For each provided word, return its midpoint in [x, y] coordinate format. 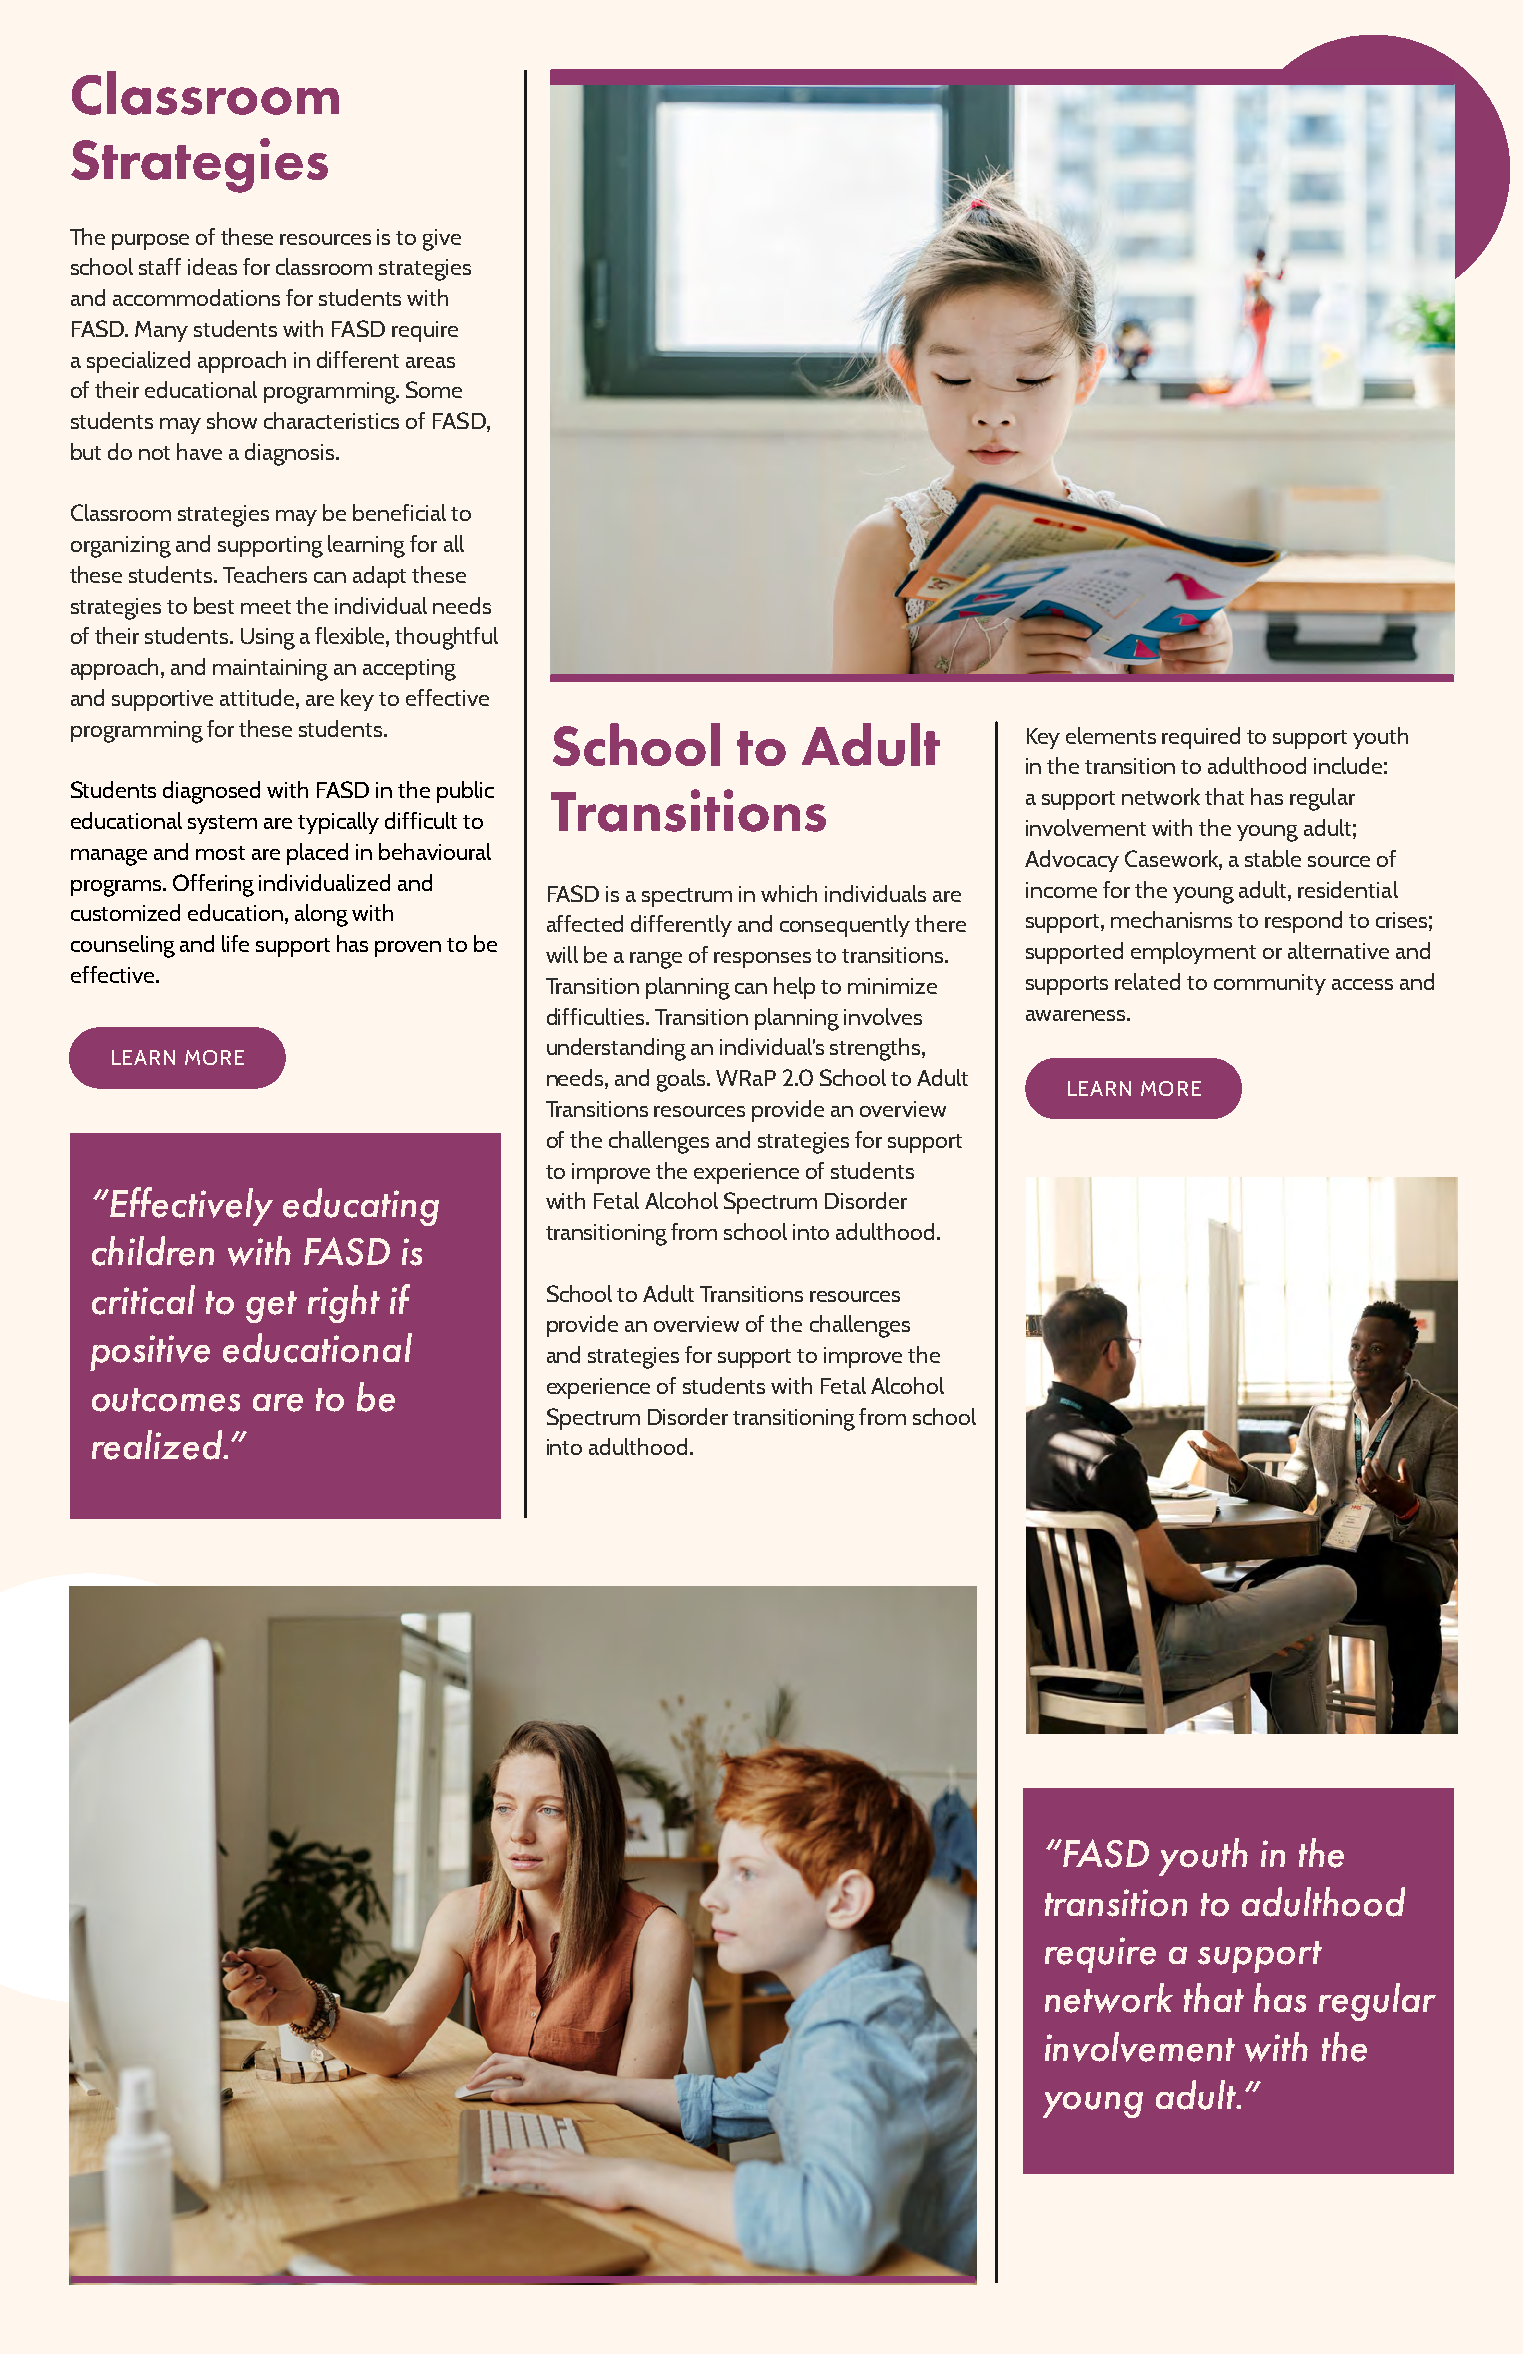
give [442, 240]
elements [1111, 735]
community [1270, 984]
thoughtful [446, 638]
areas [430, 362]
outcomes [166, 1400]
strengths [876, 1049]
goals [683, 1080]
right [344, 1304]
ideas [212, 266]
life [235, 943]
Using [268, 639]
